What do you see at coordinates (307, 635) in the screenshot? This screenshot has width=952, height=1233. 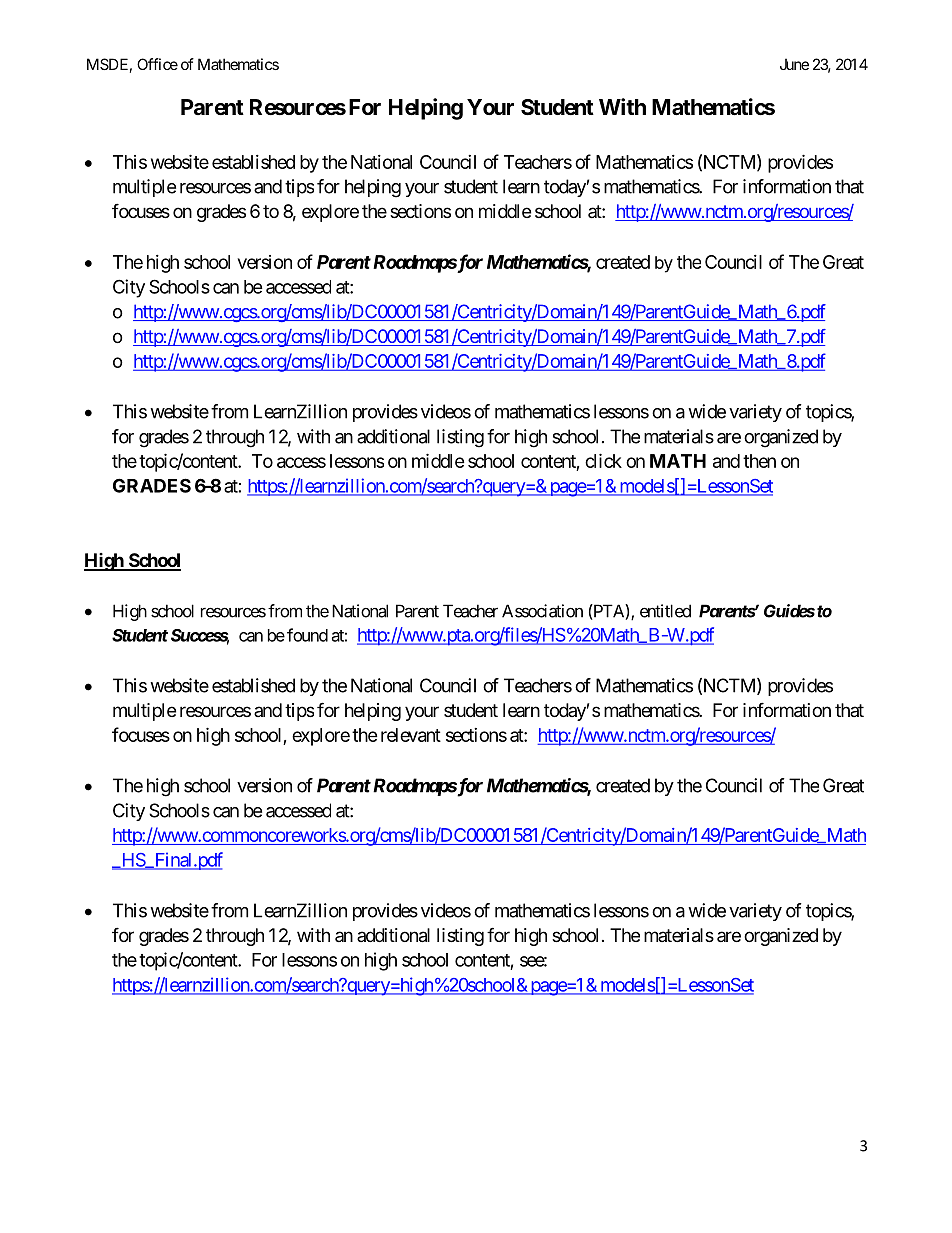 I see `found` at bounding box center [307, 635].
